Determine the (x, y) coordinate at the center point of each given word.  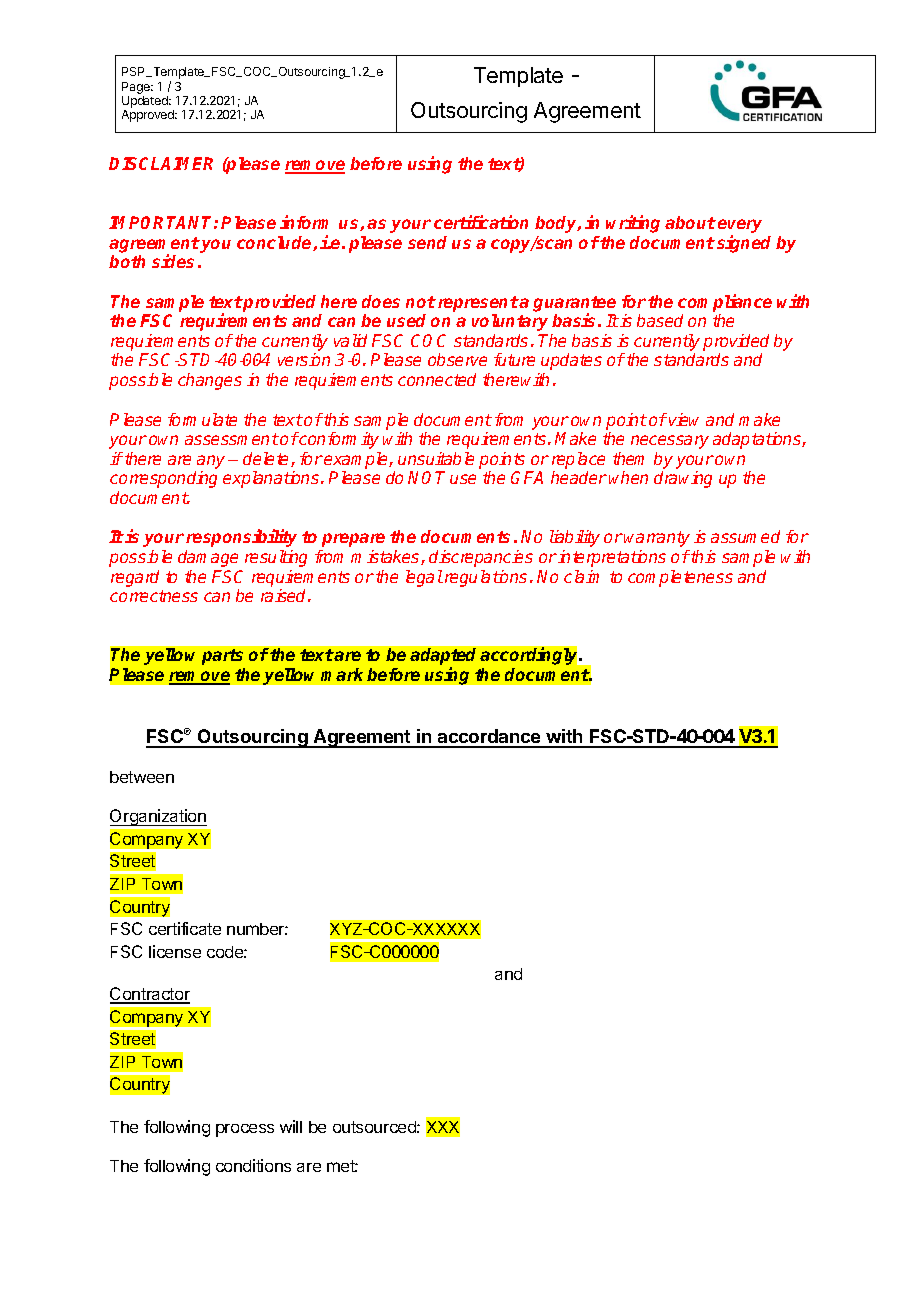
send (427, 242)
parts (222, 657)
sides (173, 261)
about (690, 222)
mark (342, 674)
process (245, 1130)
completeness (680, 578)
